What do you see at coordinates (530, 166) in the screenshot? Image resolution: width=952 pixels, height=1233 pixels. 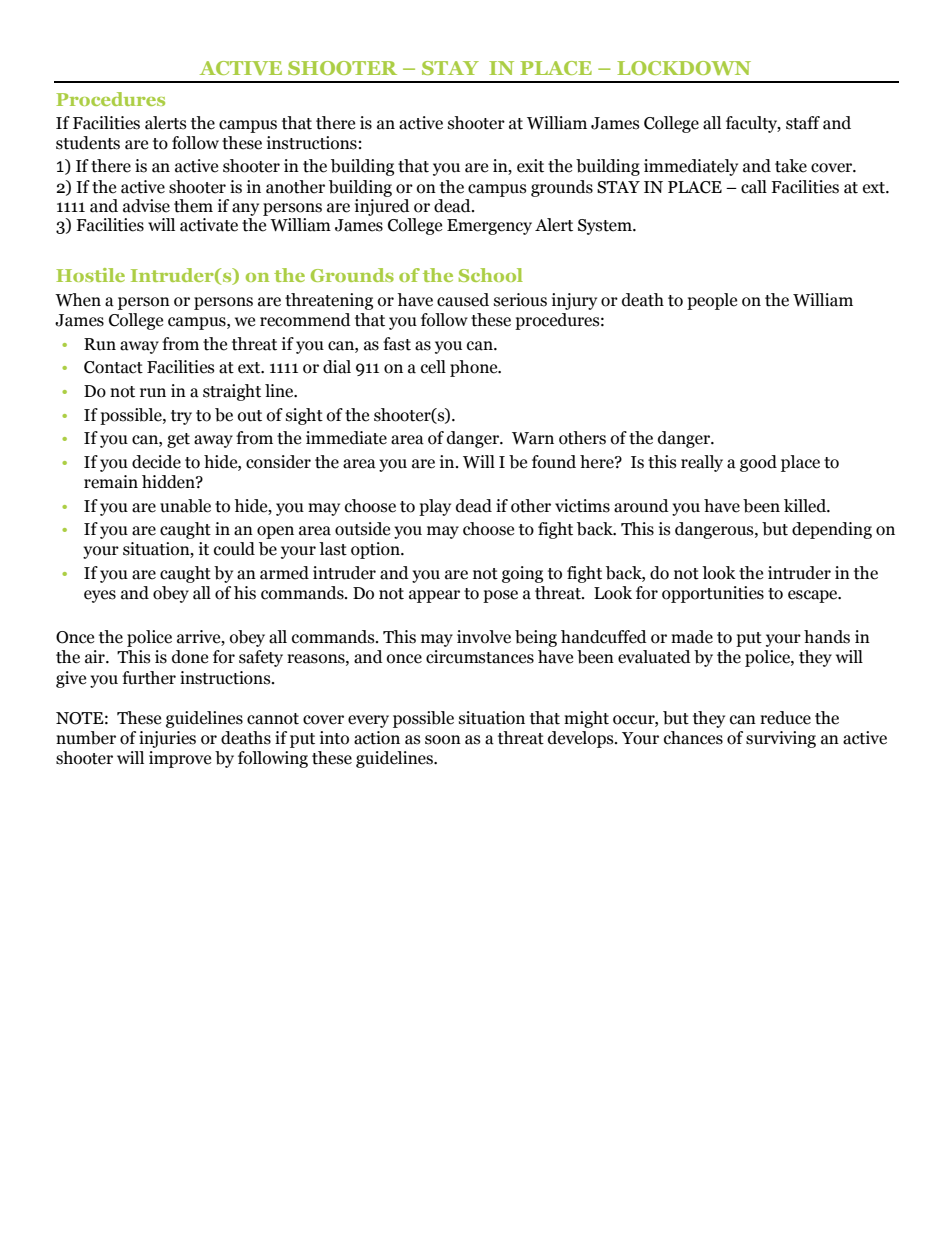 I see `exit` at bounding box center [530, 166].
